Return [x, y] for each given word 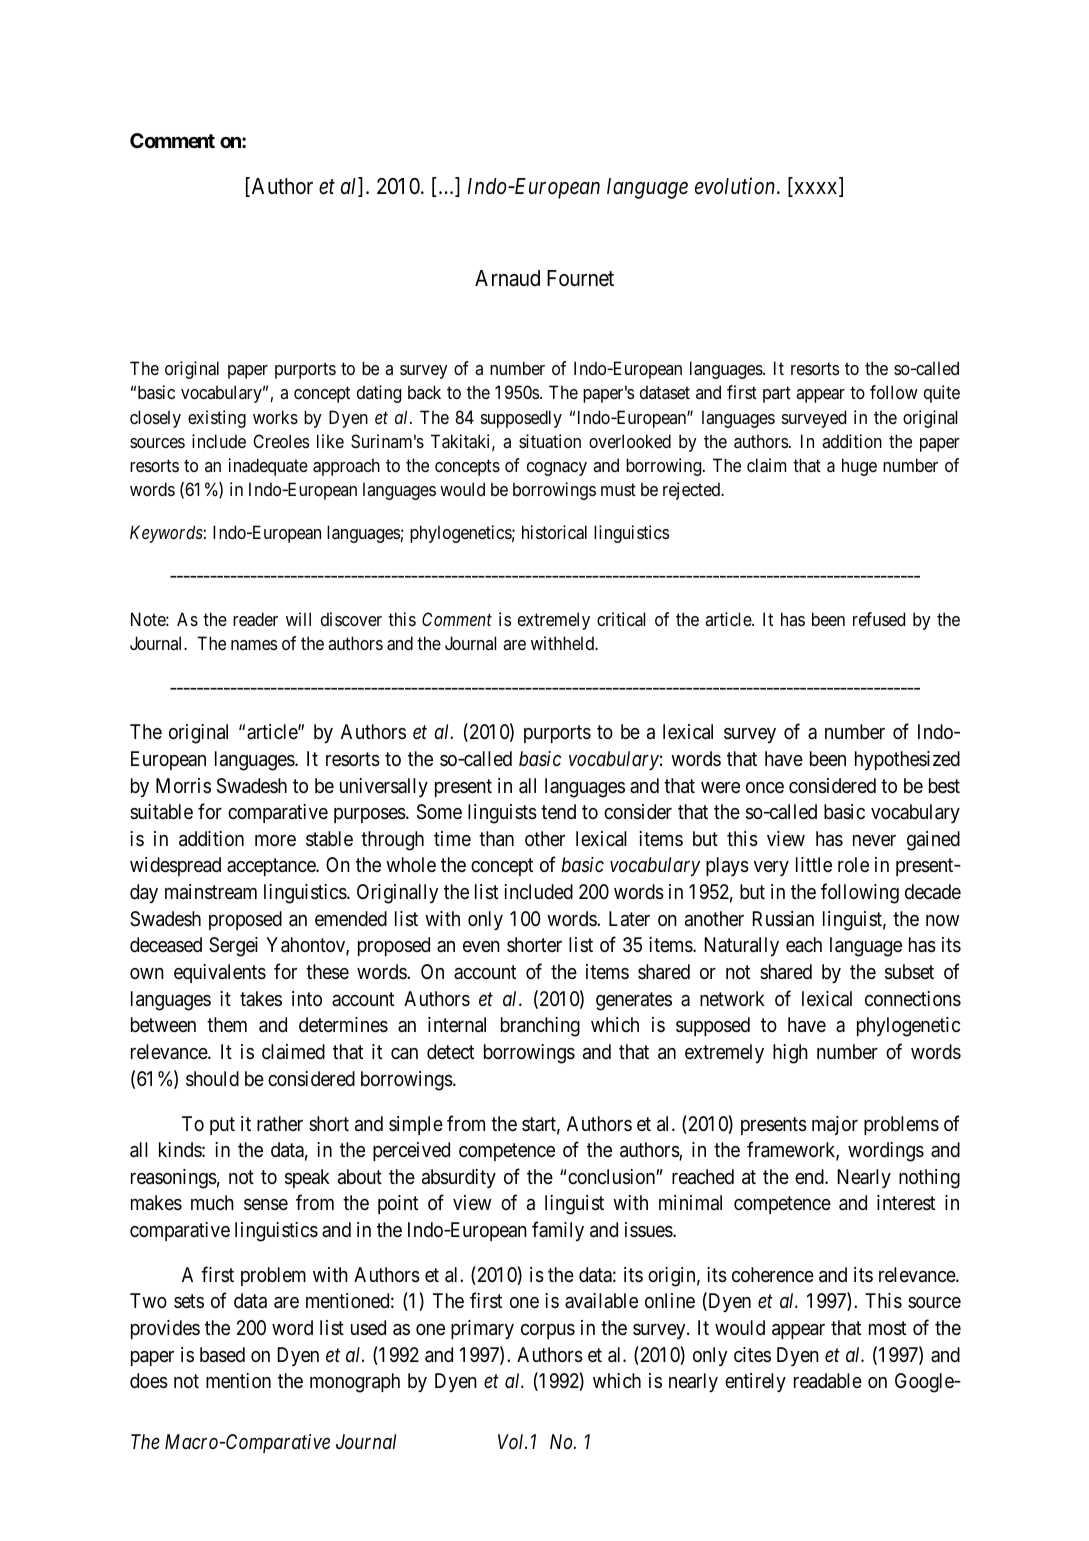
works [275, 417]
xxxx [816, 189]
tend [558, 811]
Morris [183, 785]
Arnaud [507, 278]
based [222, 1355]
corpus [548, 1331]
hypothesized [907, 760]
